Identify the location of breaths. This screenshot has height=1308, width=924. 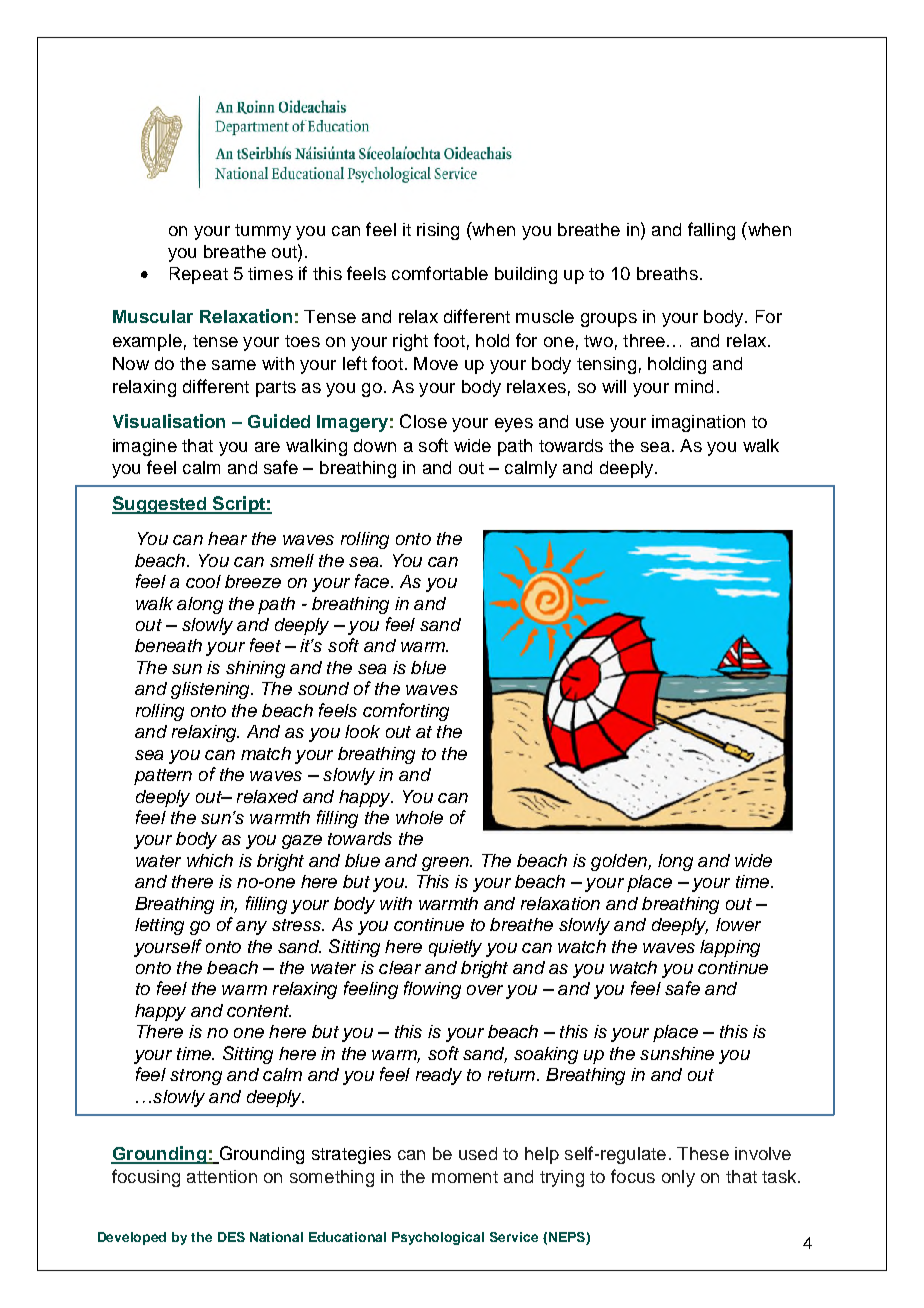
(667, 273).
